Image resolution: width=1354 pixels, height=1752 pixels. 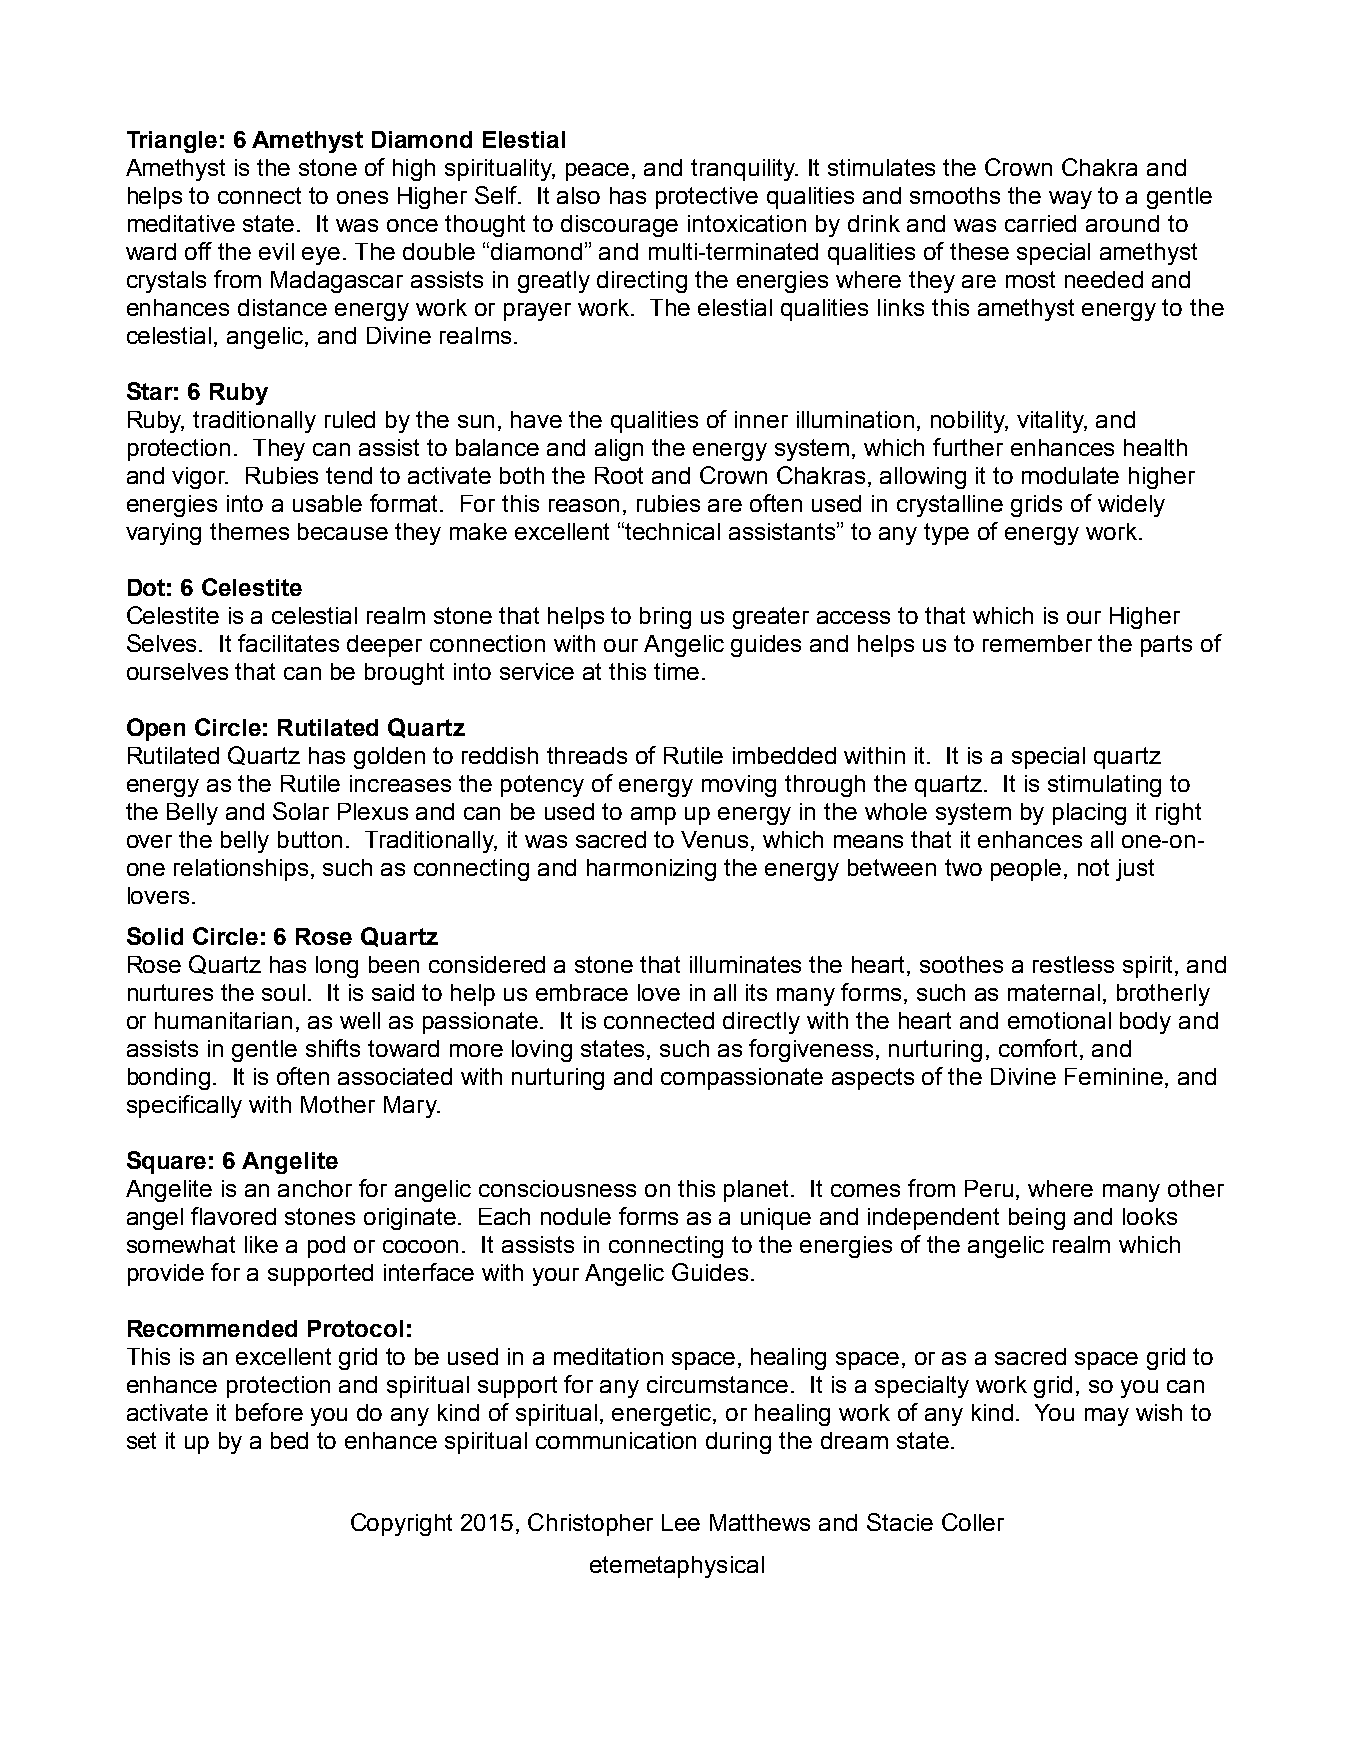 What do you see at coordinates (707, 198) in the image?
I see `protective` at bounding box center [707, 198].
